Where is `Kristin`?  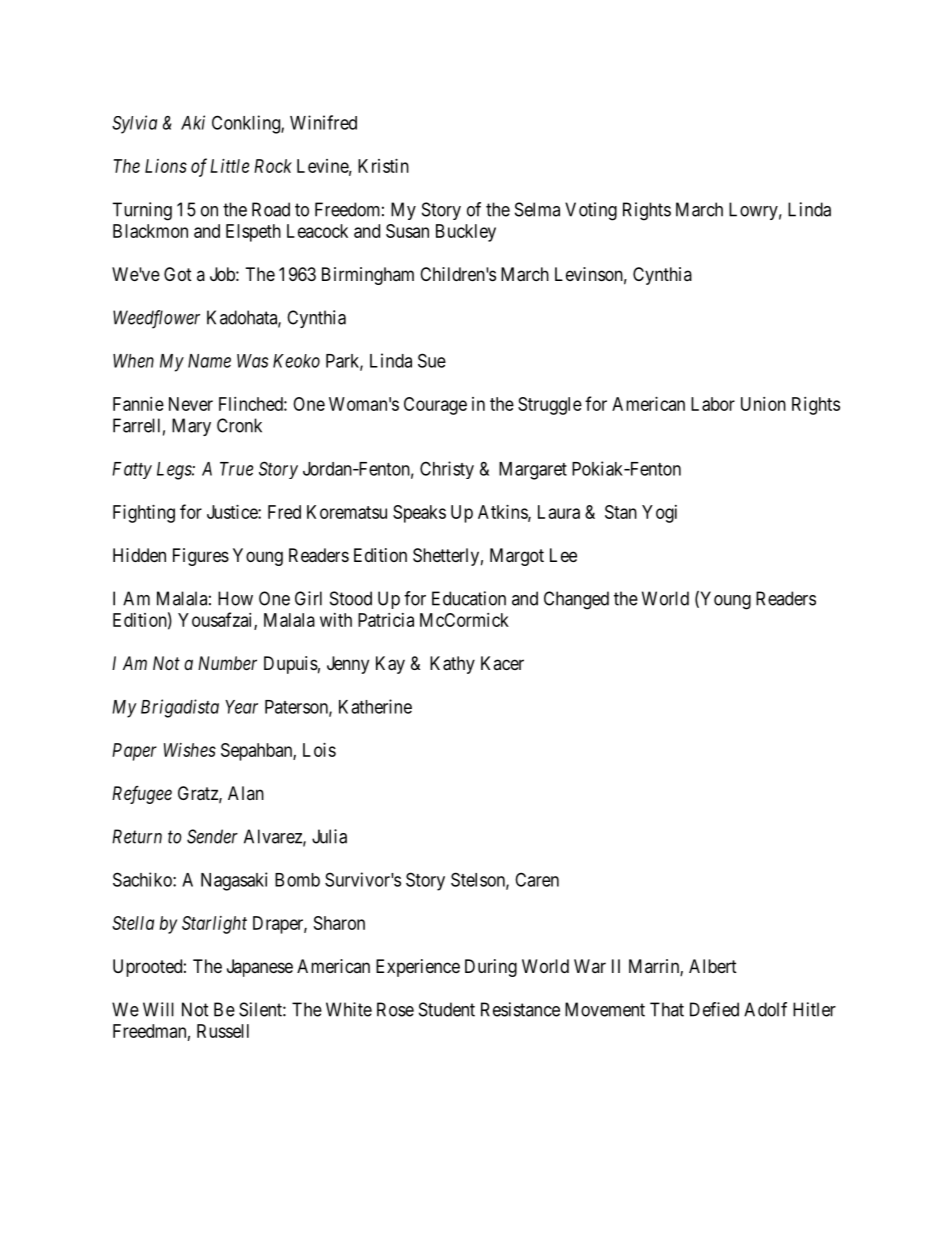 Kristin is located at coordinates (383, 166).
